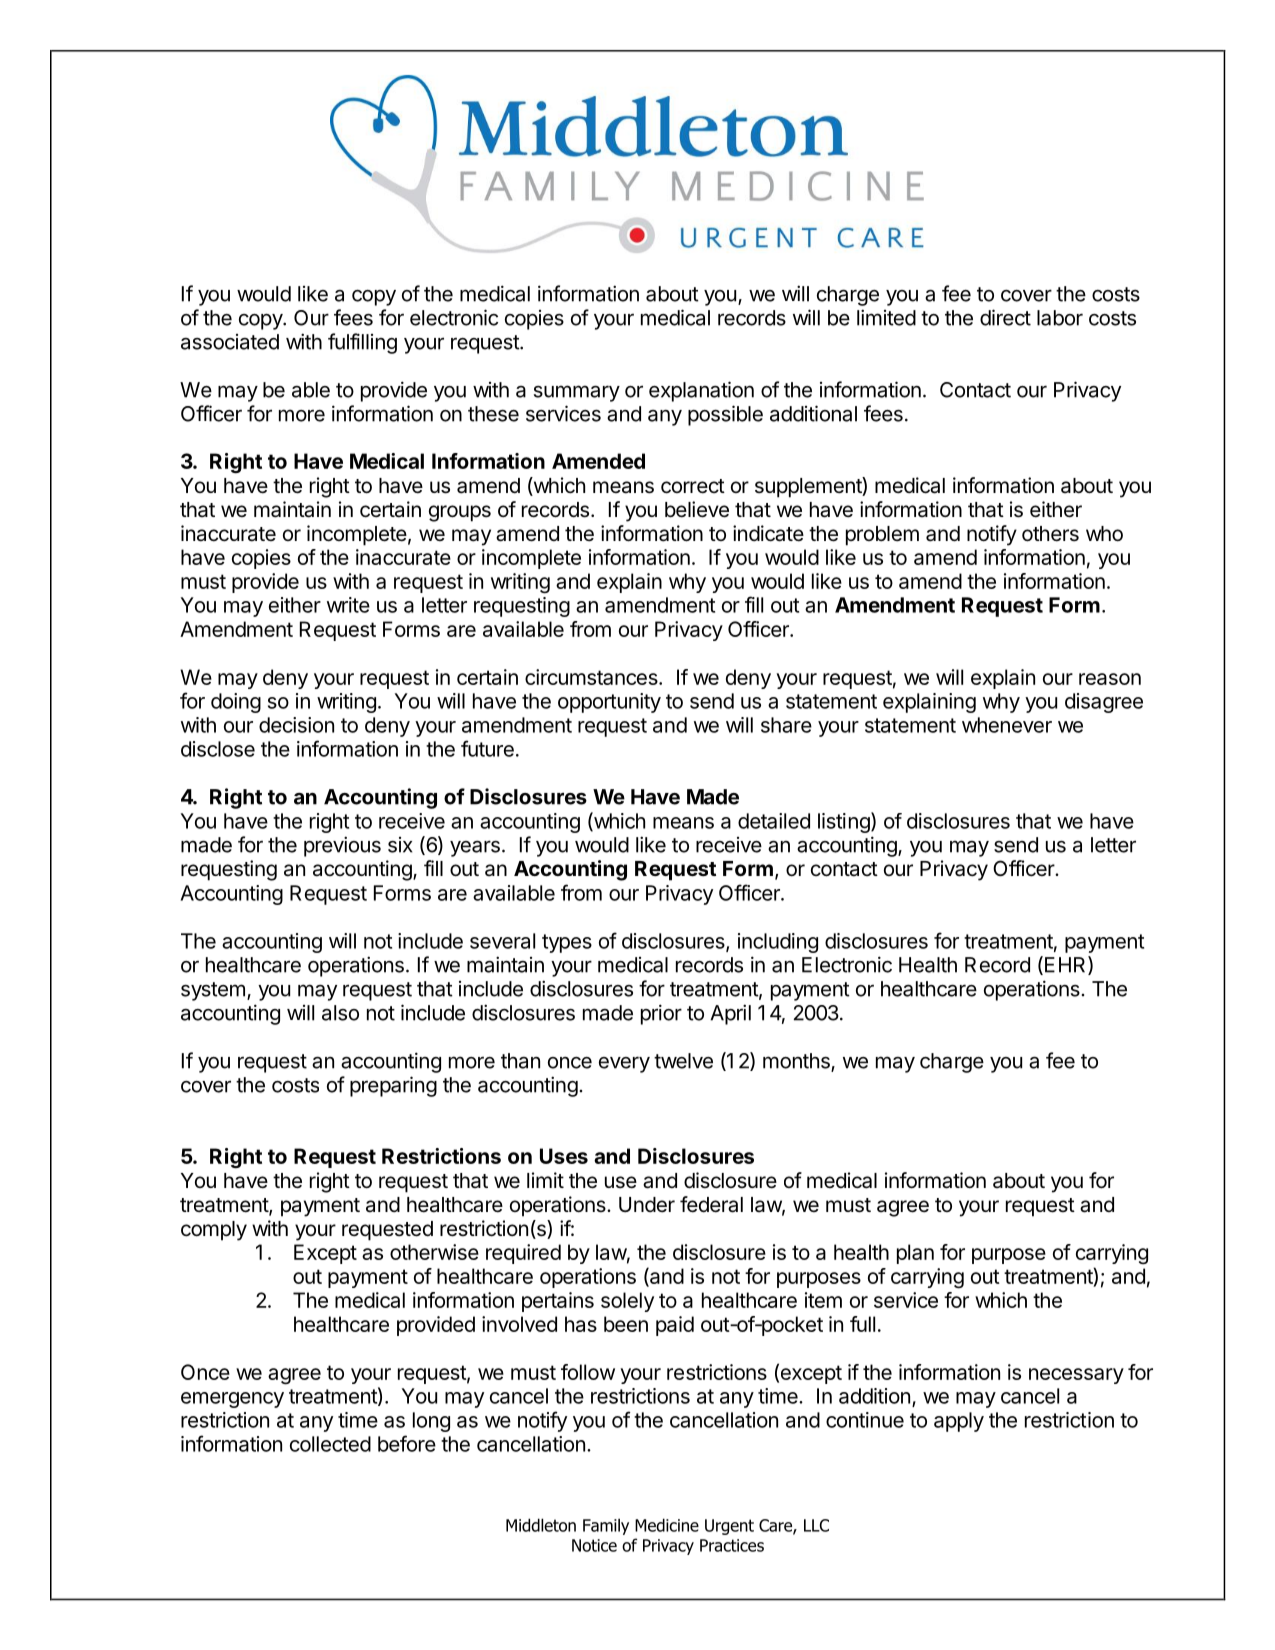 This image has height=1650, width=1275. Describe the element at coordinates (862, 1324) in the image. I see `full` at that location.
